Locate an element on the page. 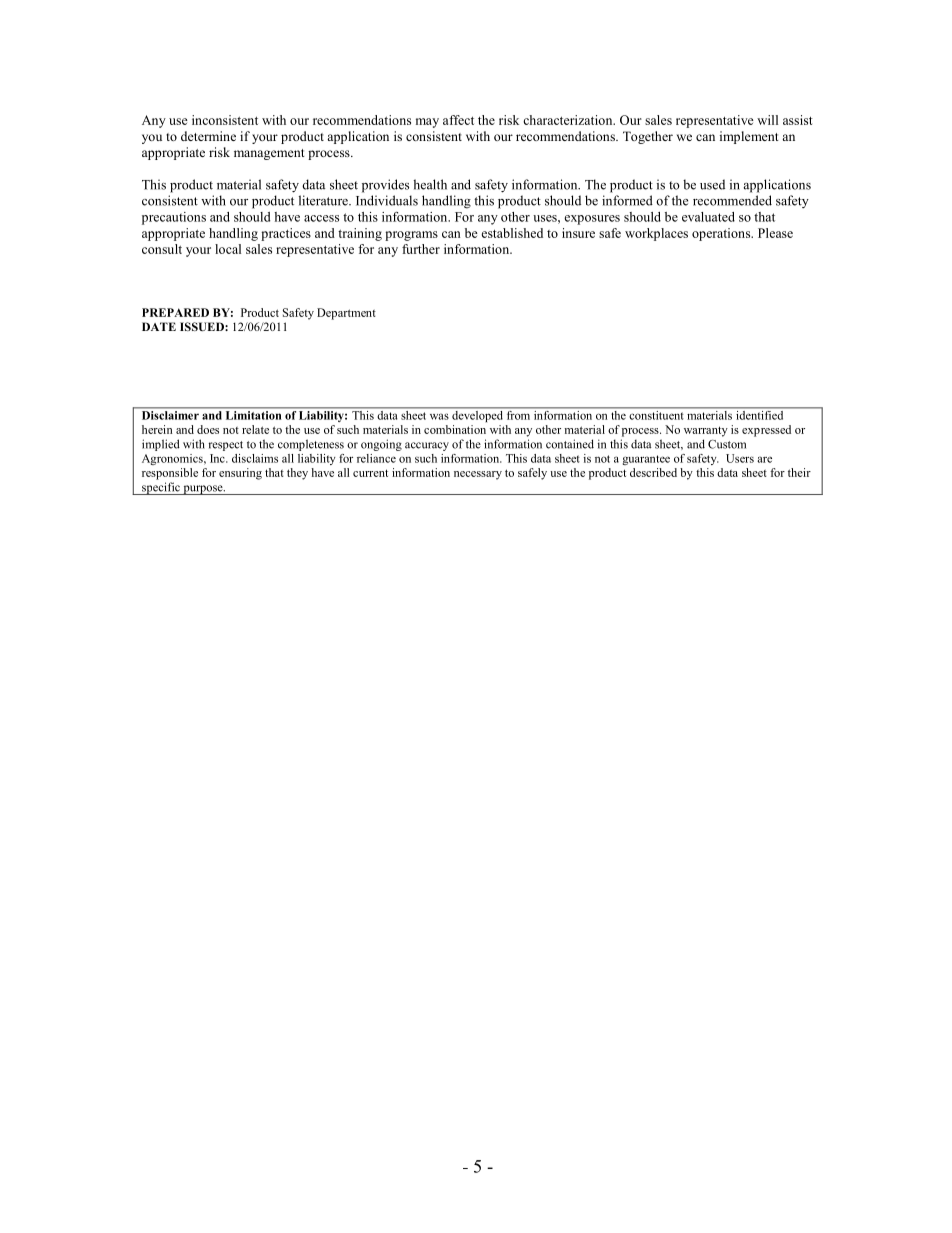 The image size is (952, 1233). operations is located at coordinates (722, 234).
